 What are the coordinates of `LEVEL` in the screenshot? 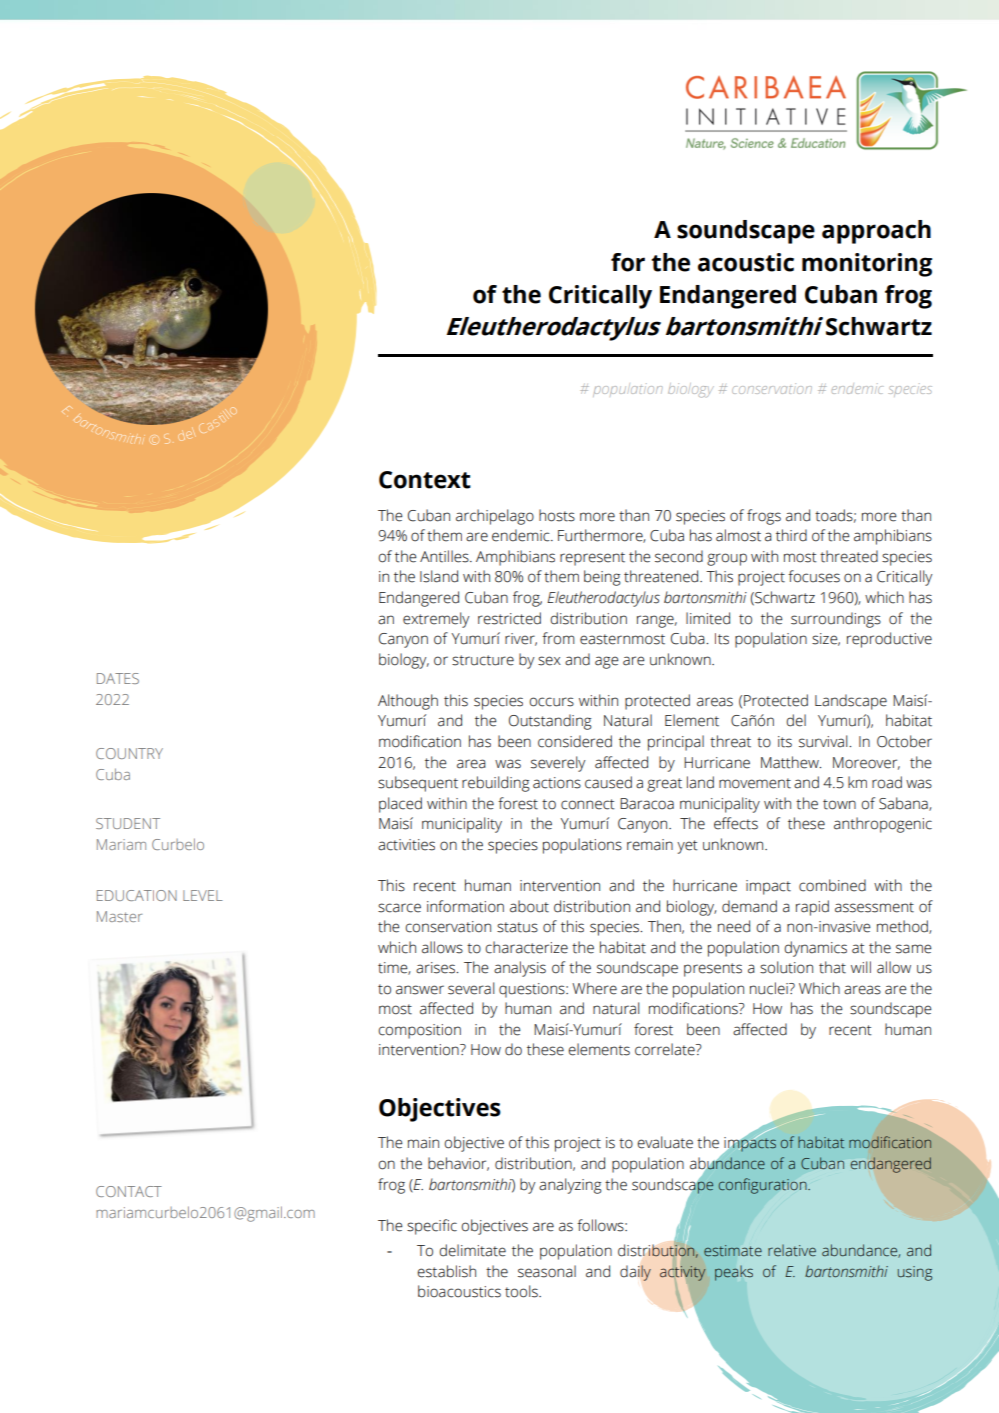 It's located at (203, 895).
